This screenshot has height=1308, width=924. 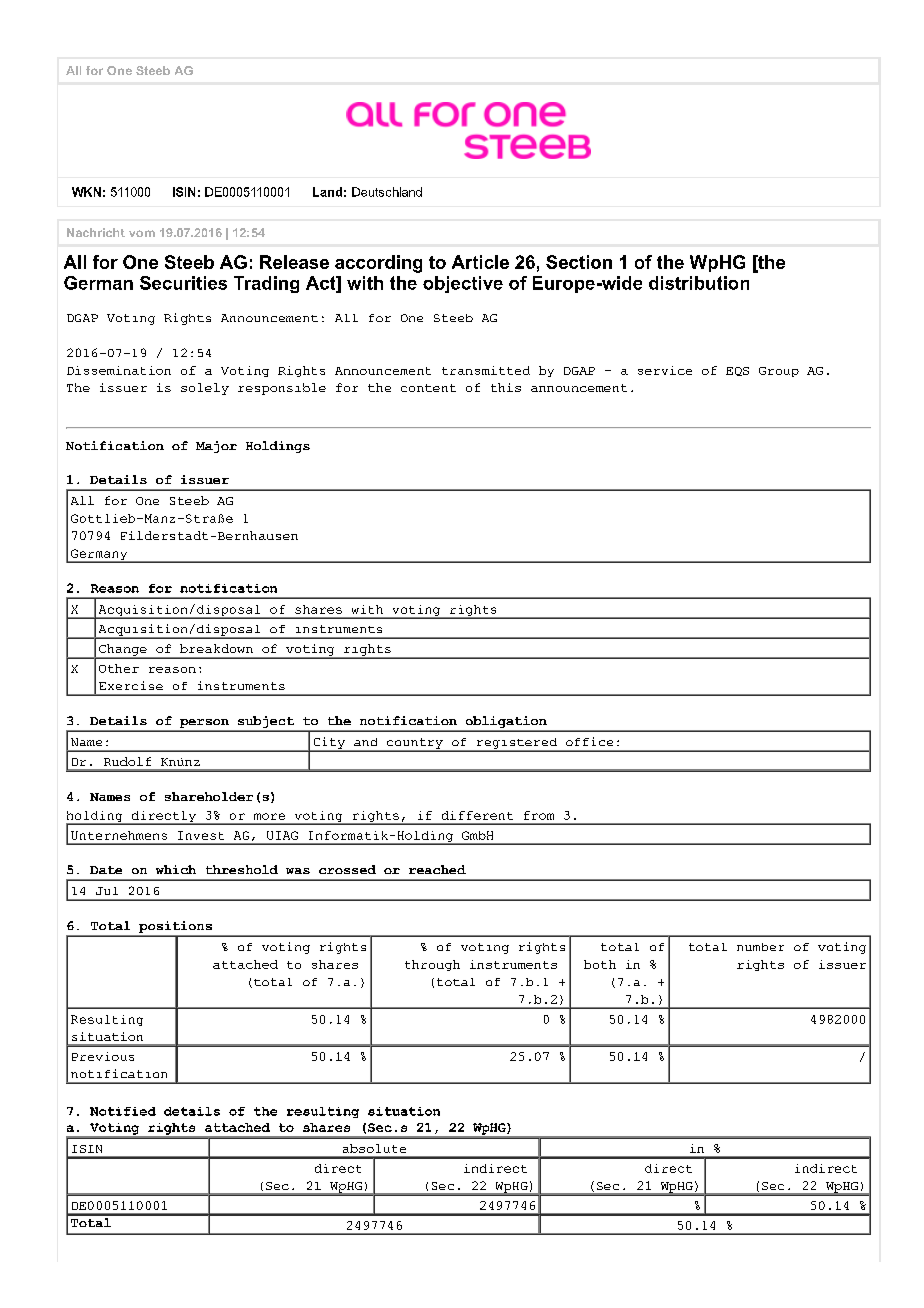 What do you see at coordinates (539, 815) in the screenshot?
I see `from` at bounding box center [539, 815].
